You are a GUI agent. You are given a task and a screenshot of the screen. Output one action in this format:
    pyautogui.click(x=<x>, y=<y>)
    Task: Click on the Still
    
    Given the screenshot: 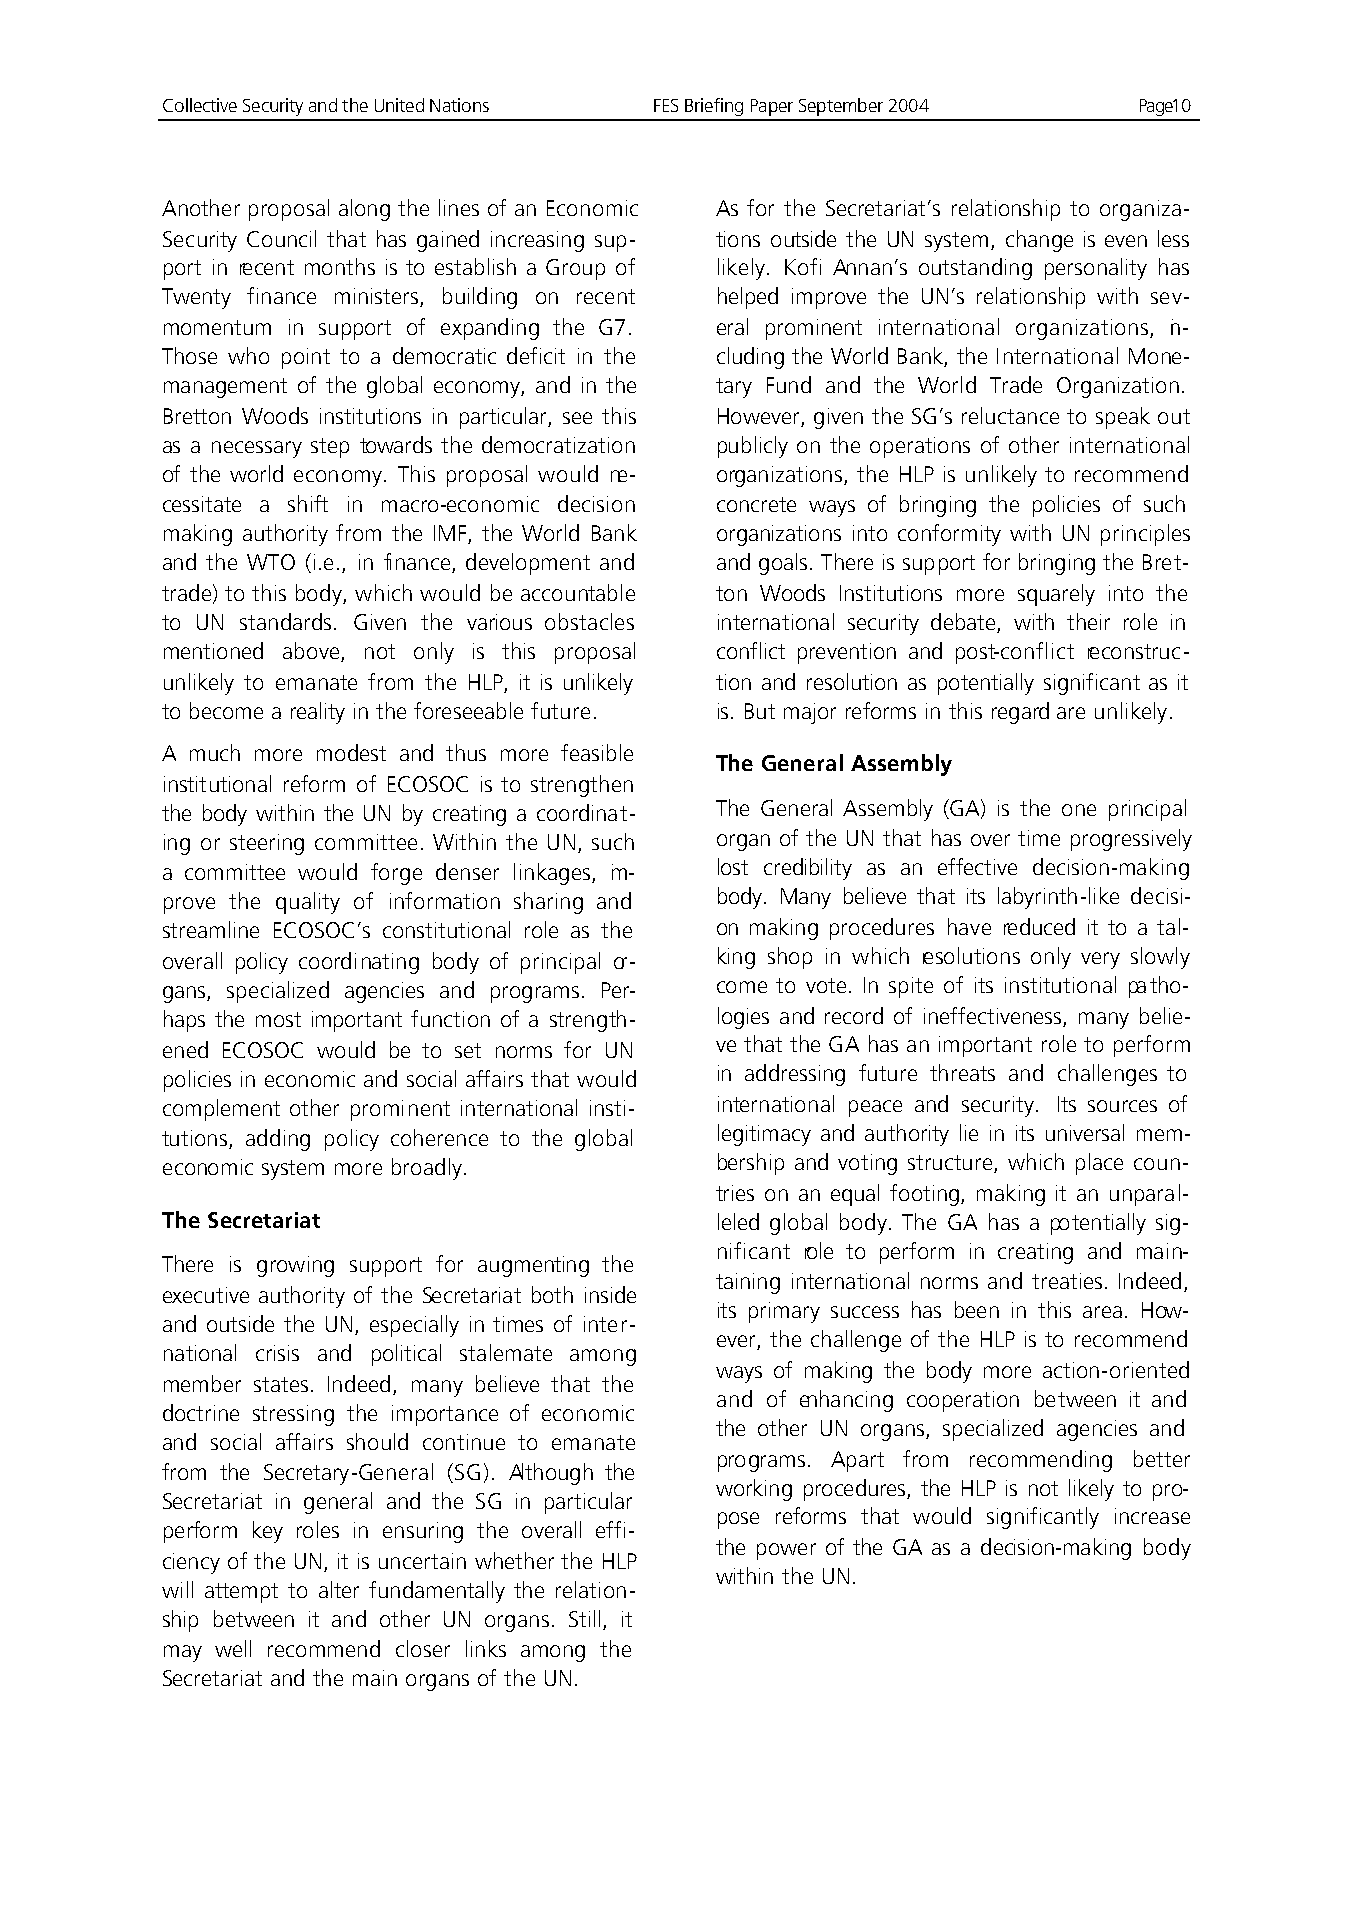 What is the action you would take?
    pyautogui.click(x=584, y=1618)
